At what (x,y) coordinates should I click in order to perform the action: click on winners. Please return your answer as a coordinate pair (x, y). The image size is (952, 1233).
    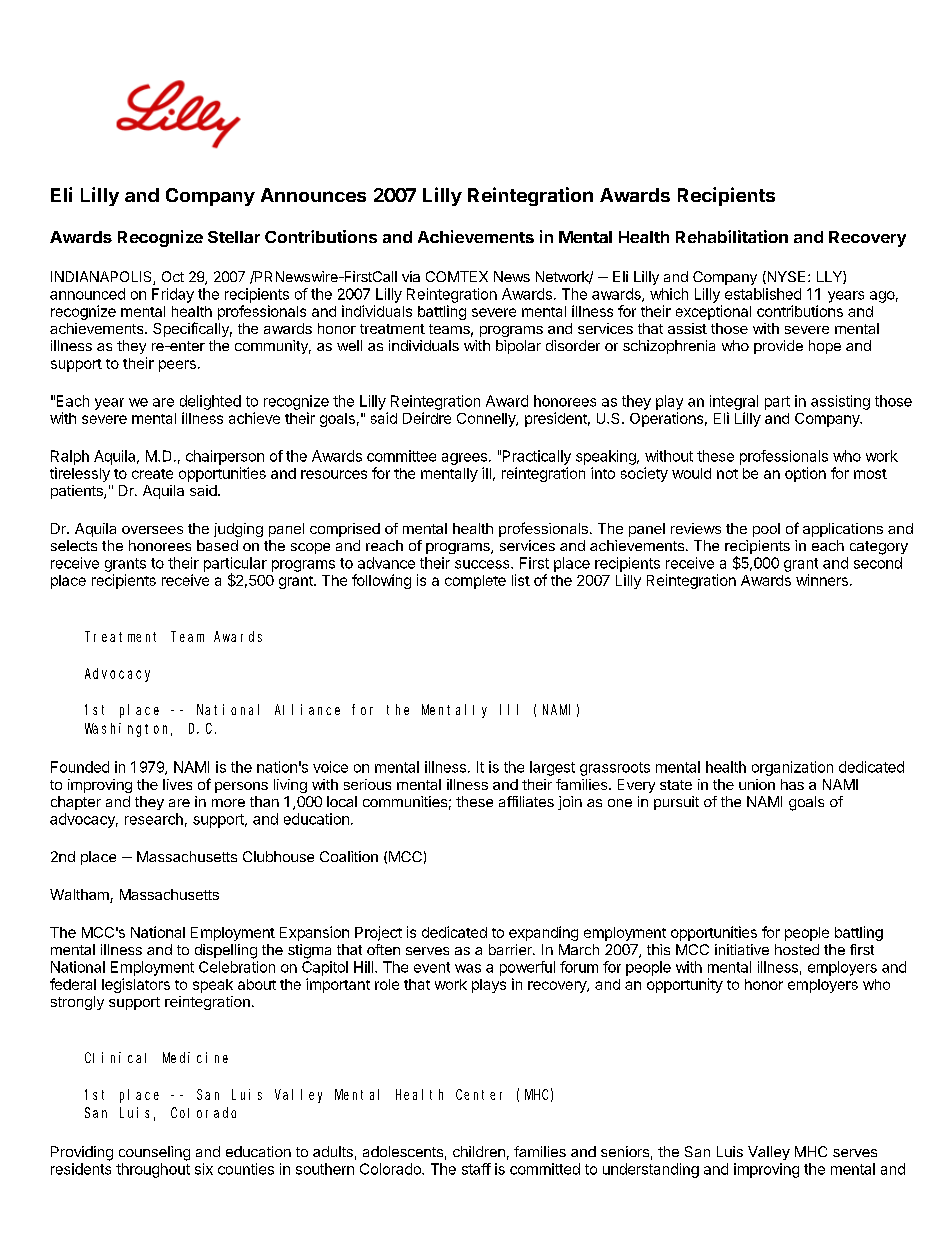
    Looking at the image, I should click on (822, 580).
